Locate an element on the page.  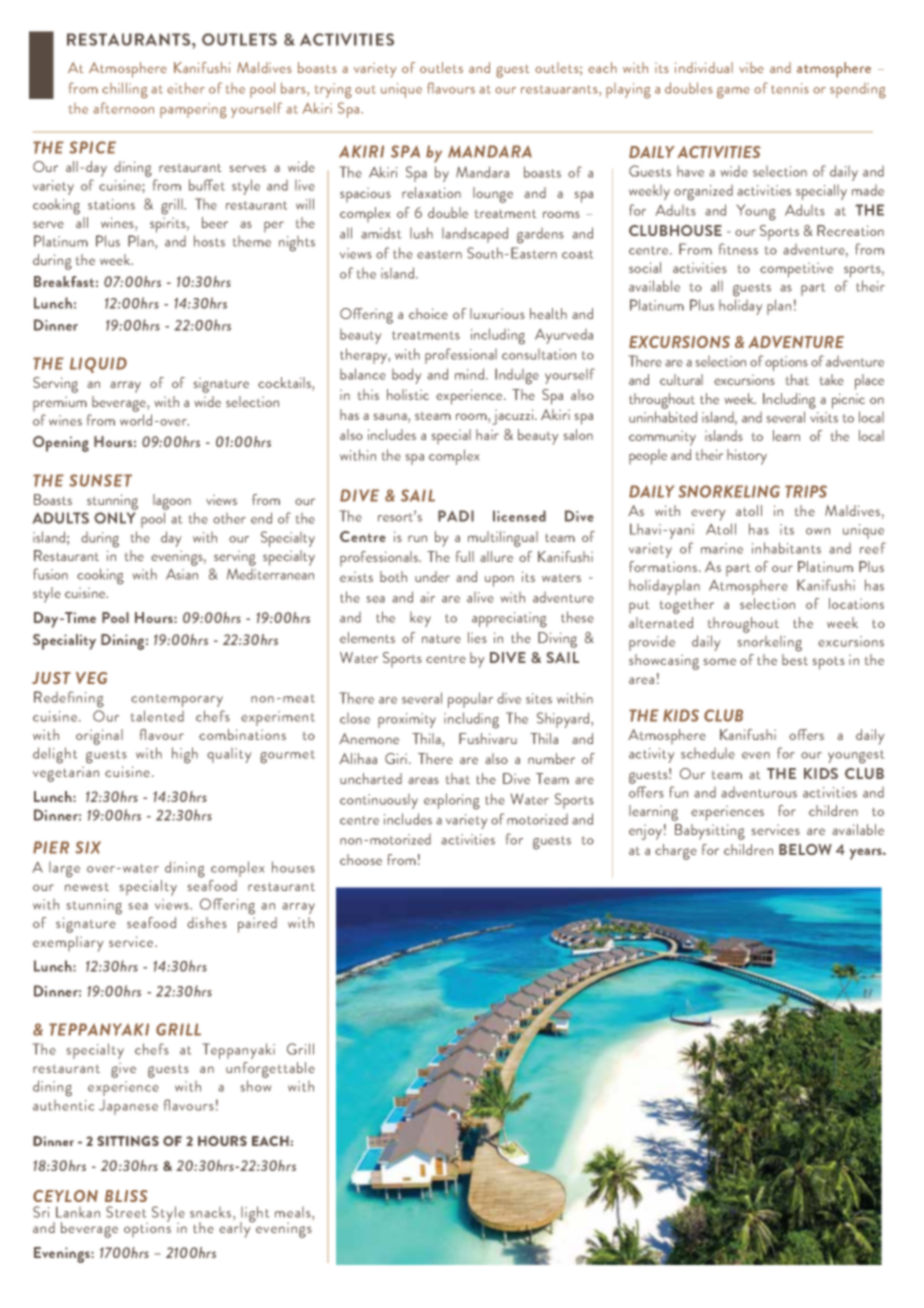
ONLY is located at coordinates (114, 518).
